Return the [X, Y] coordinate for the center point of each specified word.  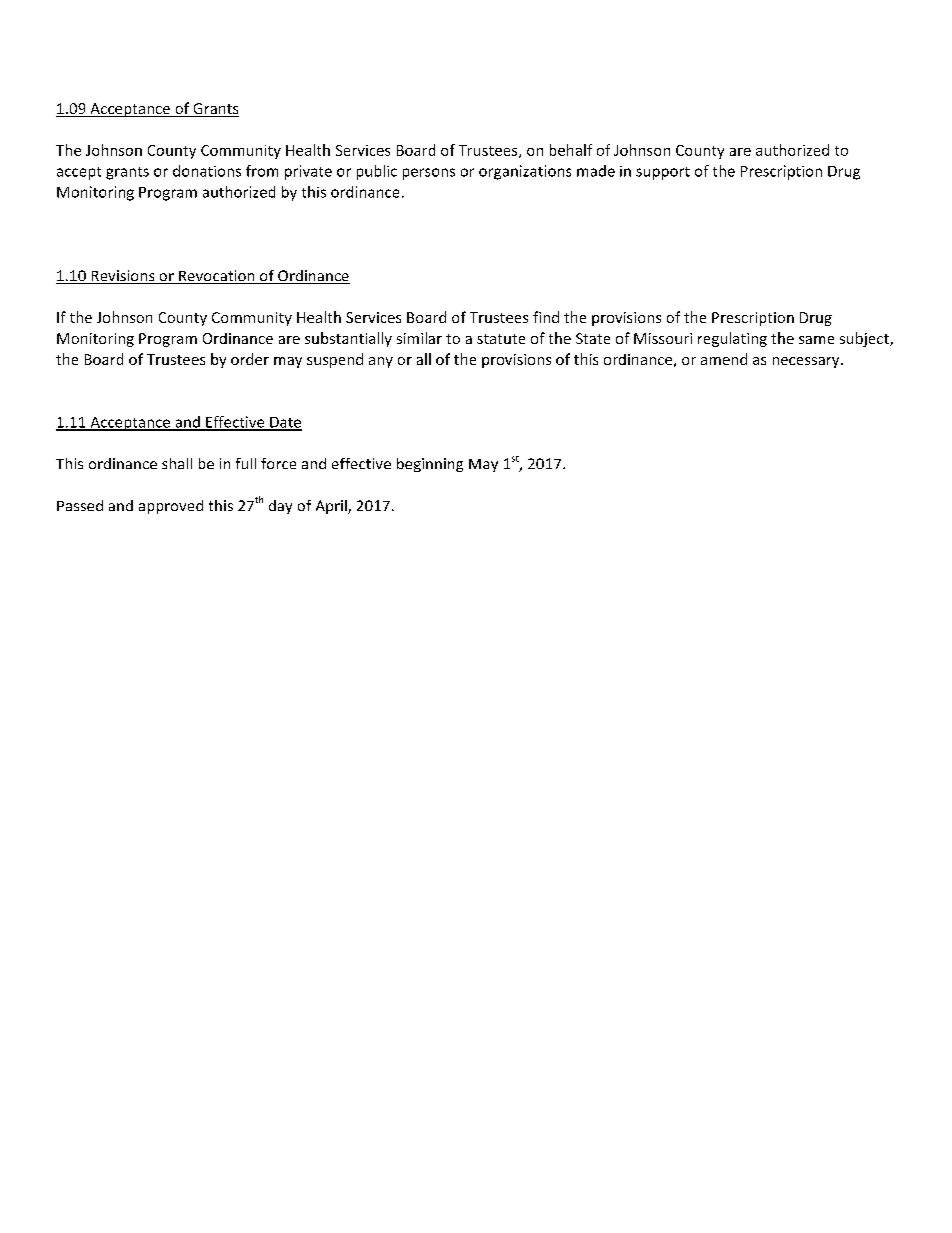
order [250, 359]
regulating [732, 339]
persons [429, 174]
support [663, 173]
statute [501, 339]
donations [207, 171]
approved [171, 507]
